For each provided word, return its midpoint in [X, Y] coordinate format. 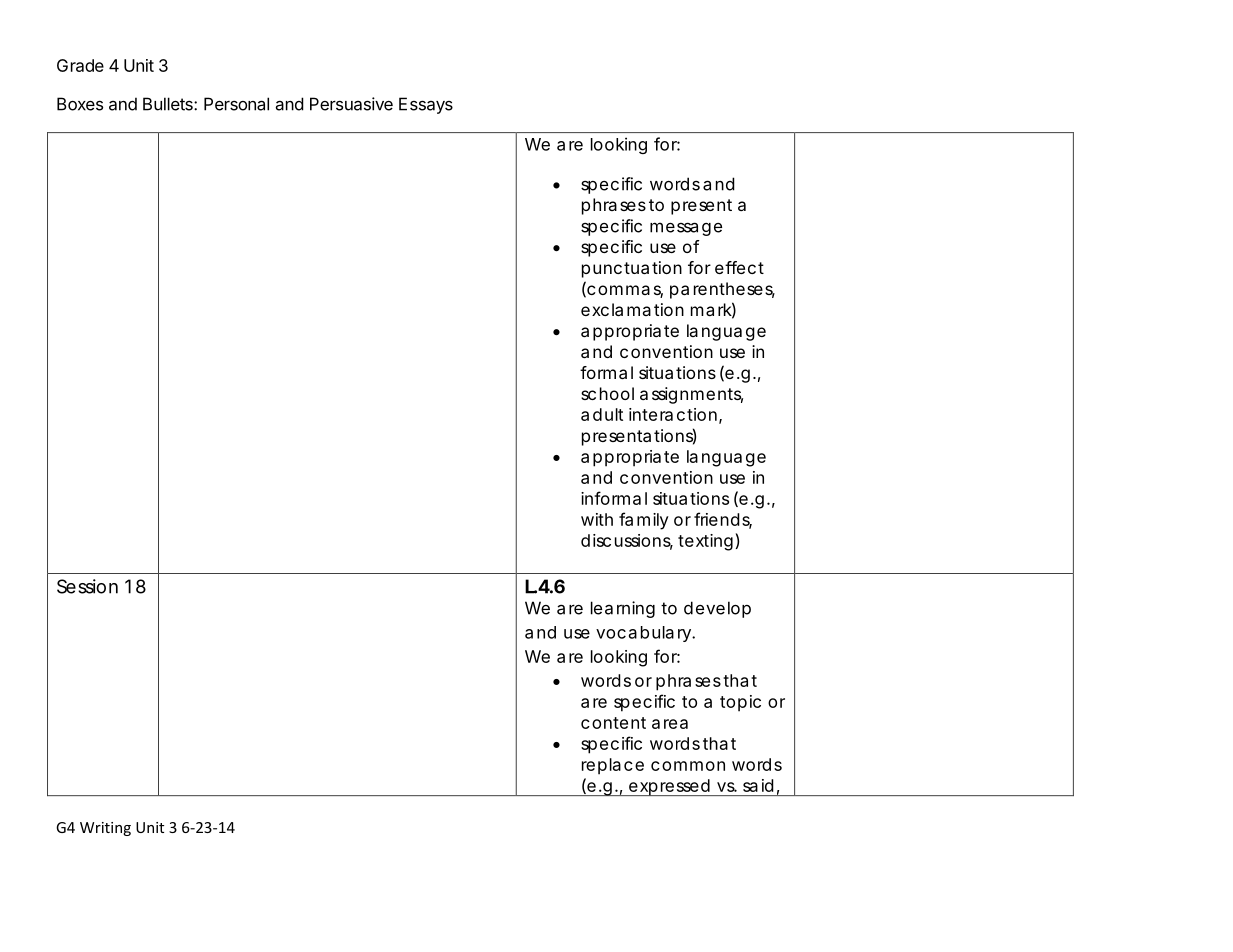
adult [602, 414]
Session [87, 586]
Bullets [169, 104]
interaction [673, 414]
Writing [105, 829]
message [686, 229]
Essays [426, 105]
